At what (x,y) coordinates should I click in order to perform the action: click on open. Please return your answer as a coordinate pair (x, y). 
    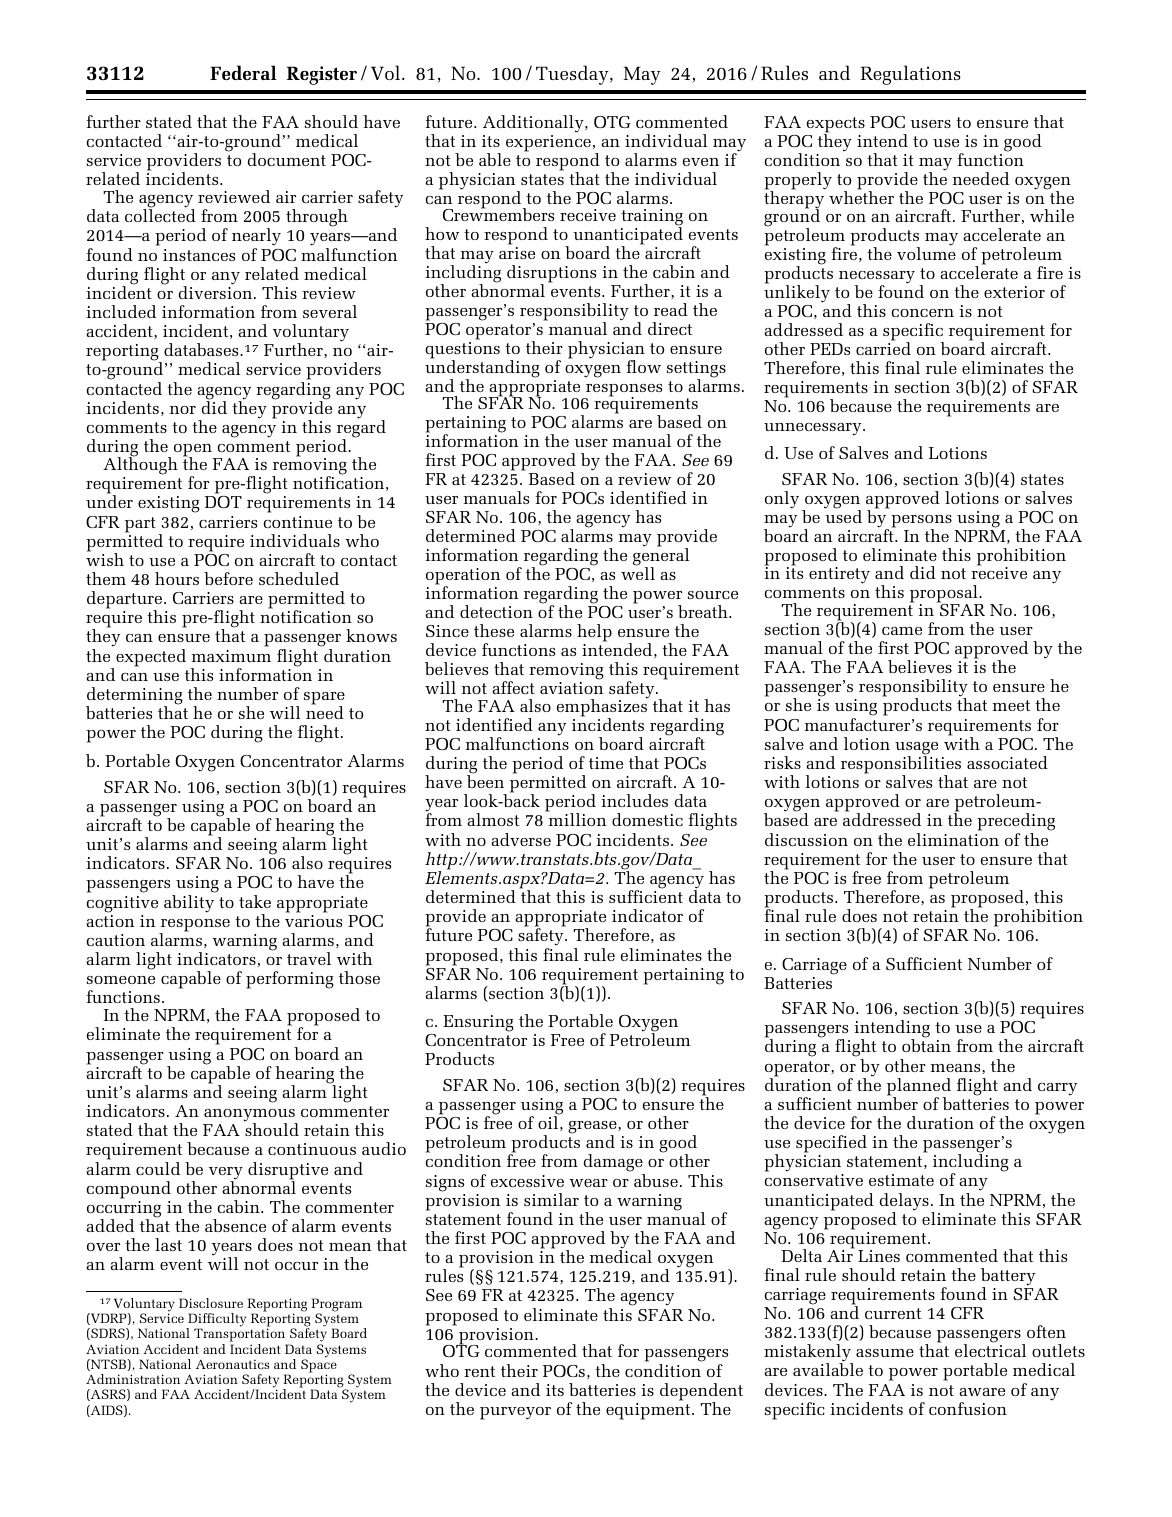
    Looking at the image, I should click on (194, 451).
